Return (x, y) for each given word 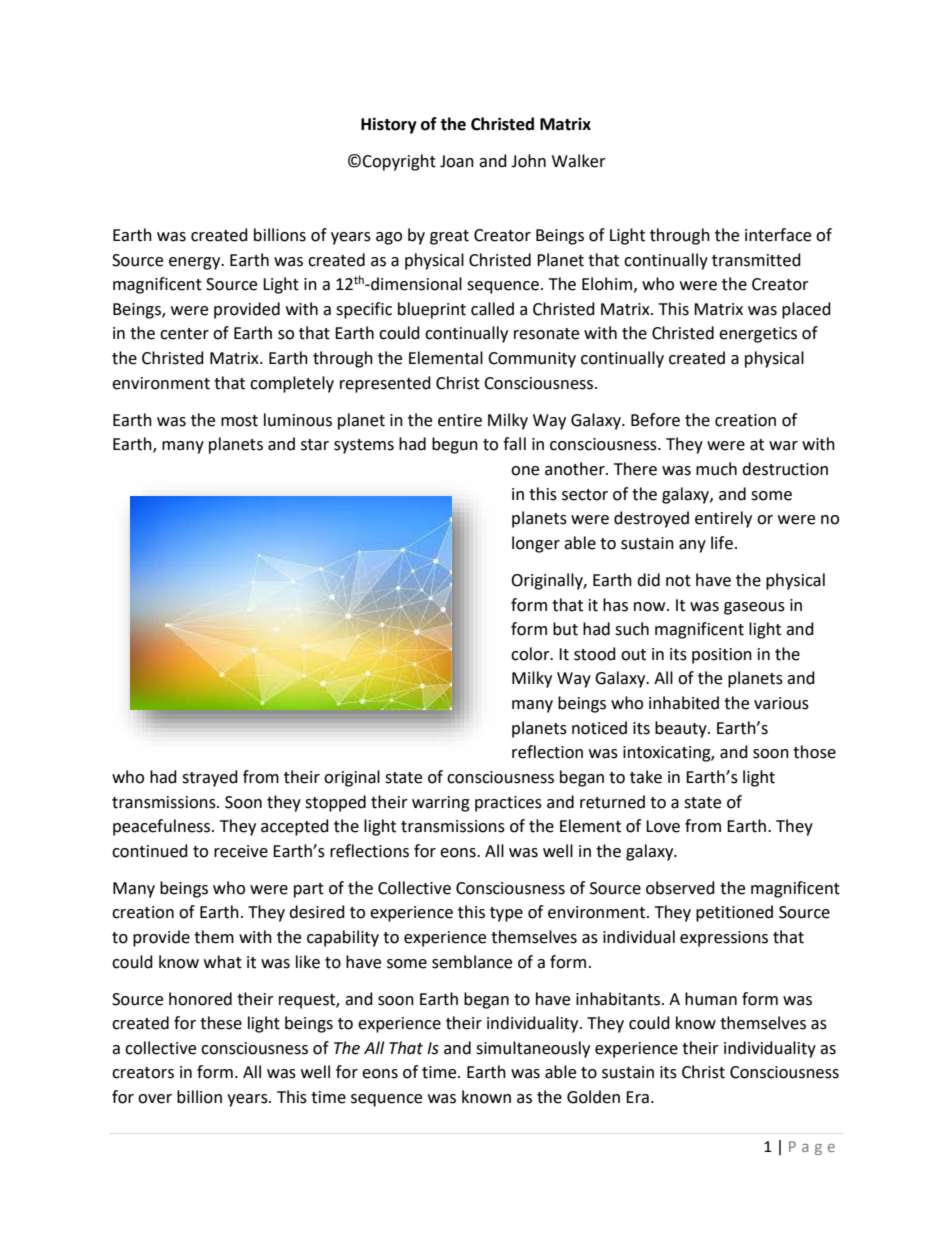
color (531, 654)
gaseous (754, 608)
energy (196, 263)
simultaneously (533, 1049)
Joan (457, 161)
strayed (210, 778)
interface (778, 235)
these (221, 1023)
